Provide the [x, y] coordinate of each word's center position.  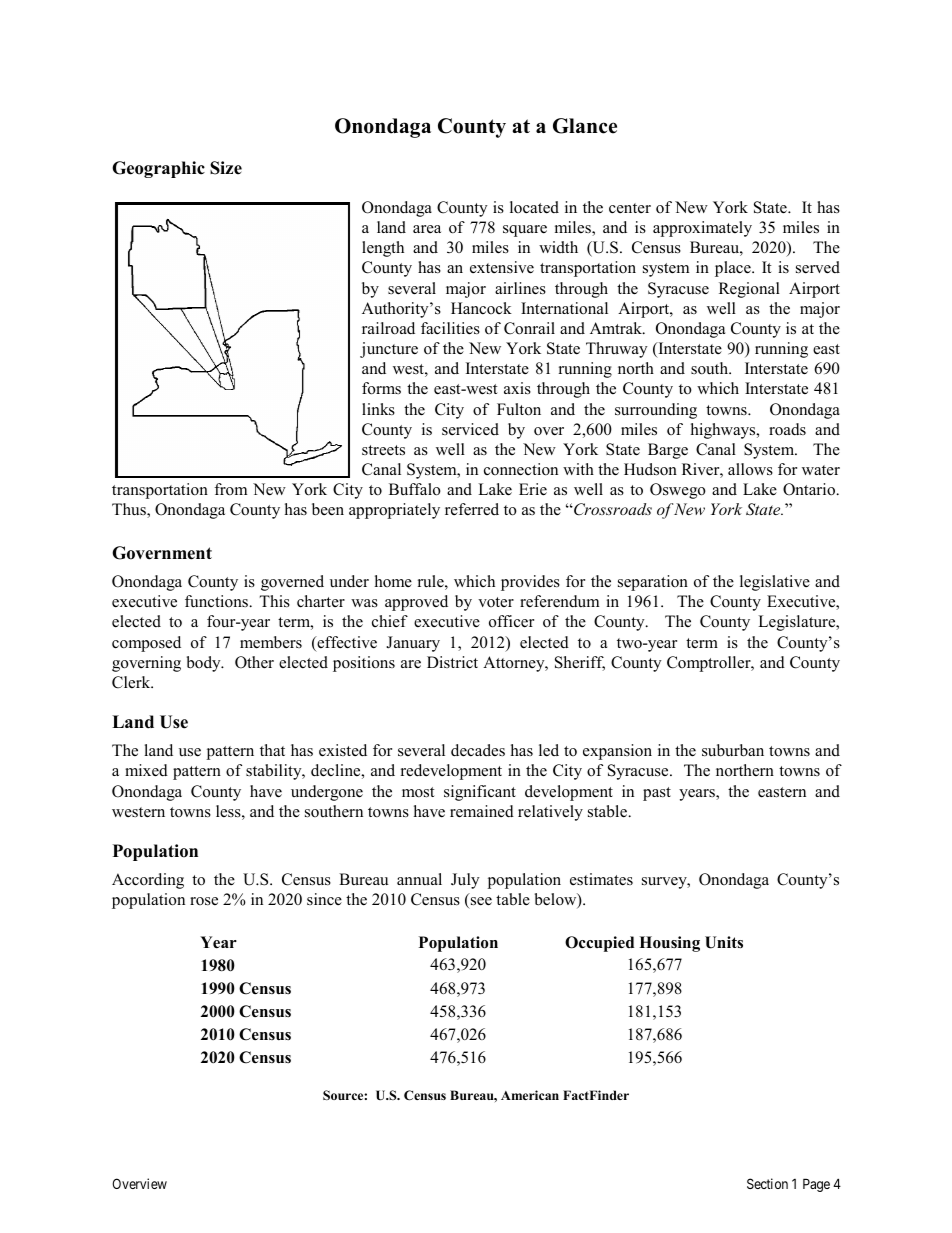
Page [816, 1185]
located [534, 207]
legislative [775, 583]
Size [226, 168]
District [452, 662]
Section [767, 1183]
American [530, 1095]
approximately [702, 229]
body [205, 664]
